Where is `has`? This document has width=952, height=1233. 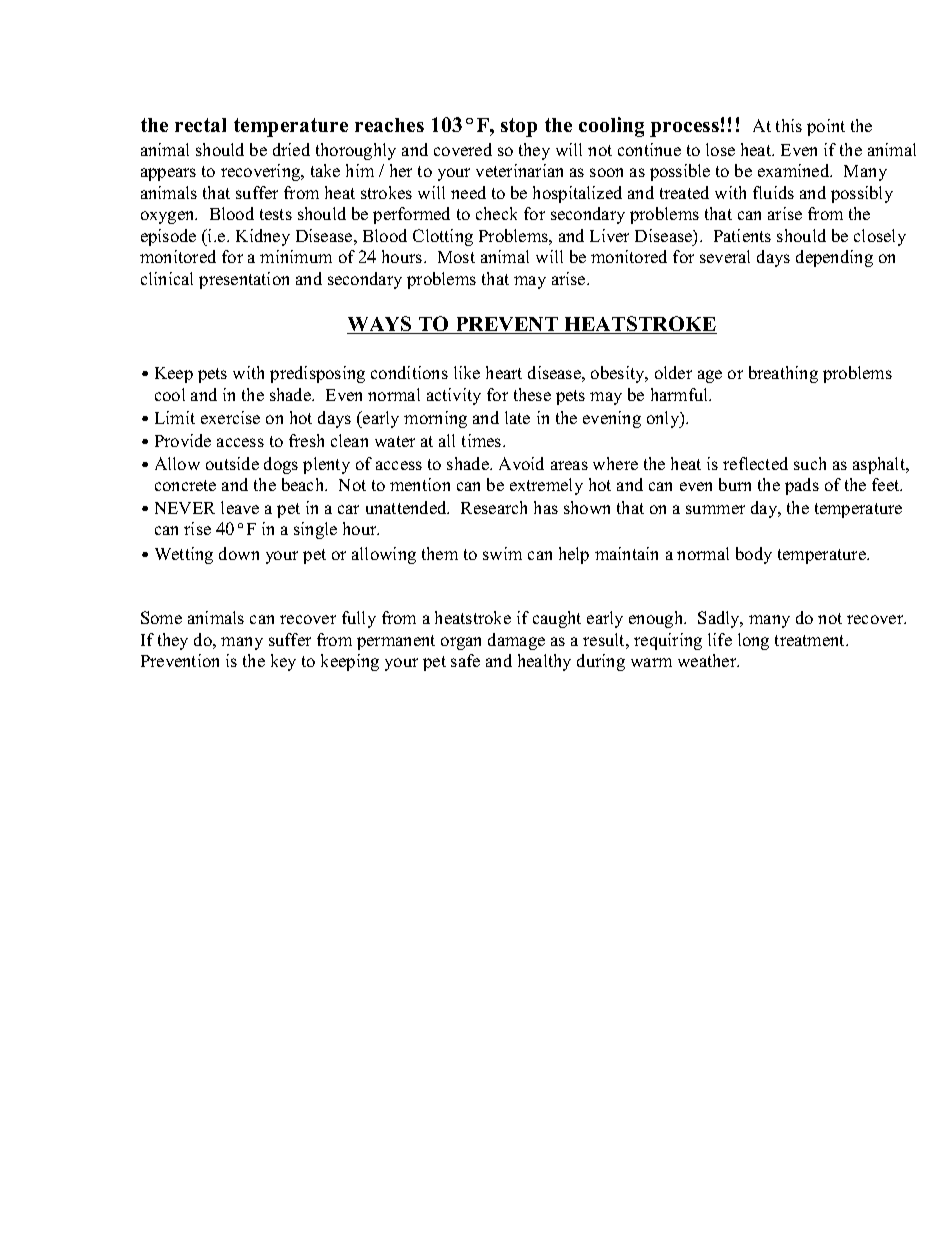
has is located at coordinates (546, 507).
